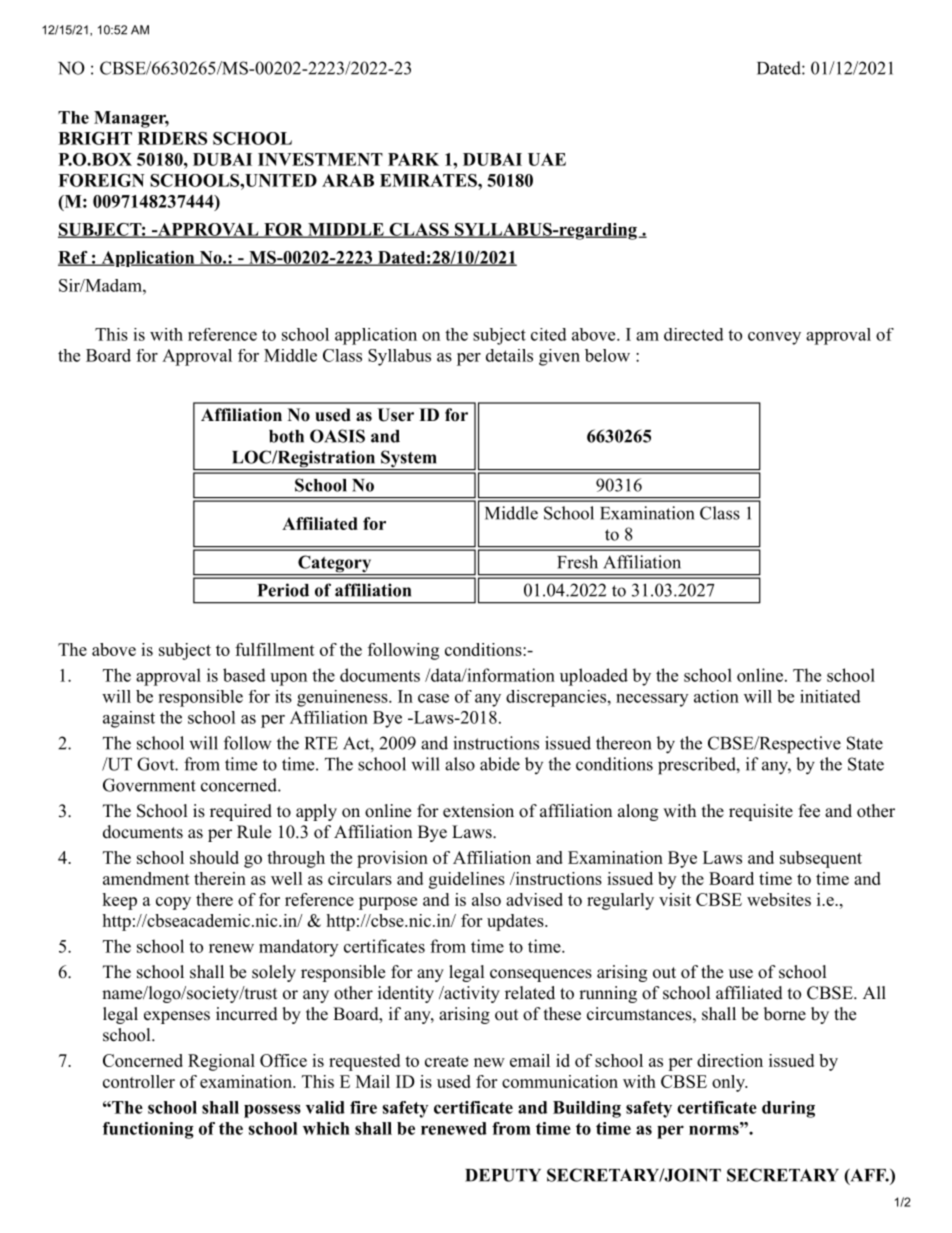  I want to click on action, so click(716, 696).
